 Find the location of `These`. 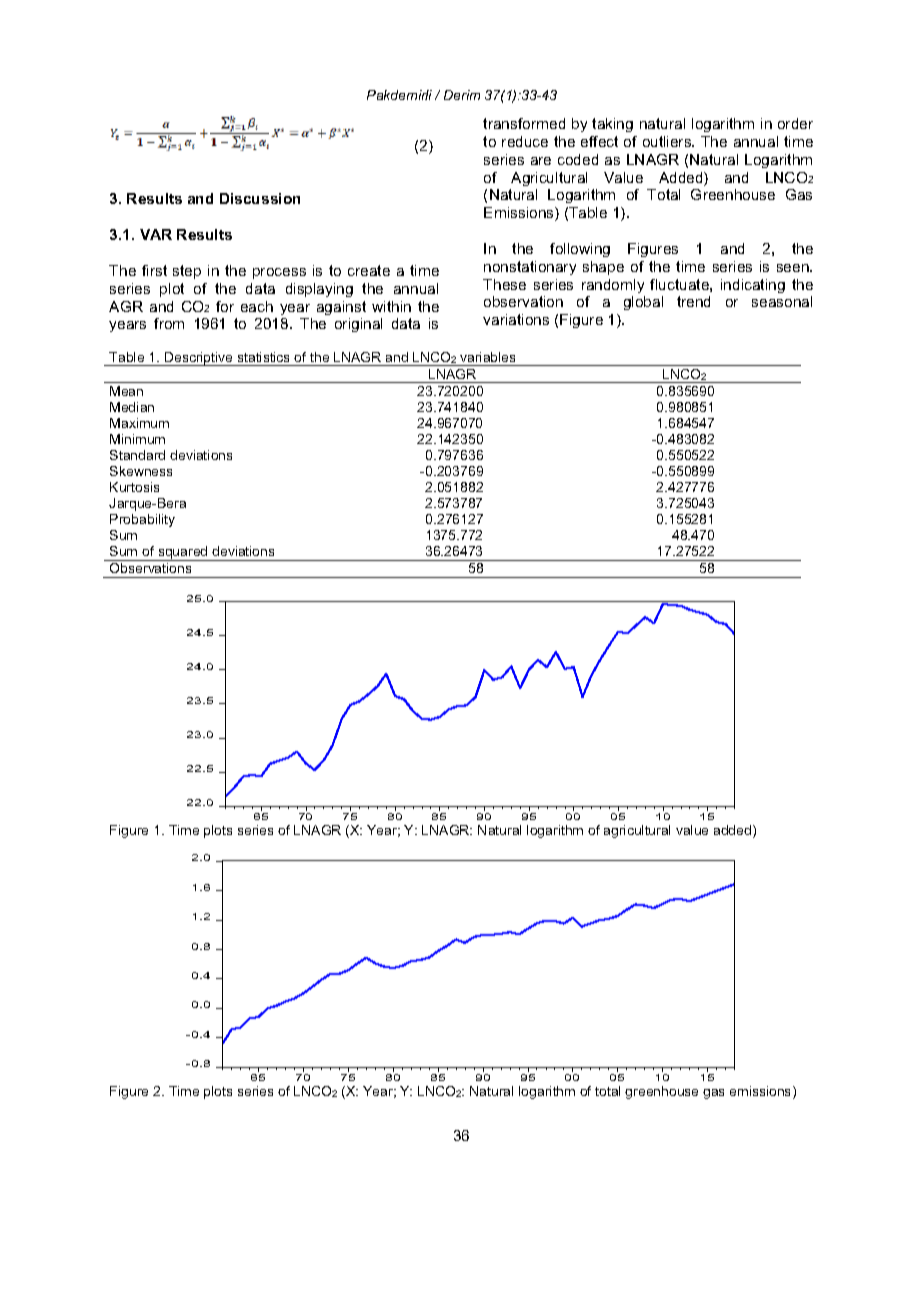

These is located at coordinates (504, 284).
